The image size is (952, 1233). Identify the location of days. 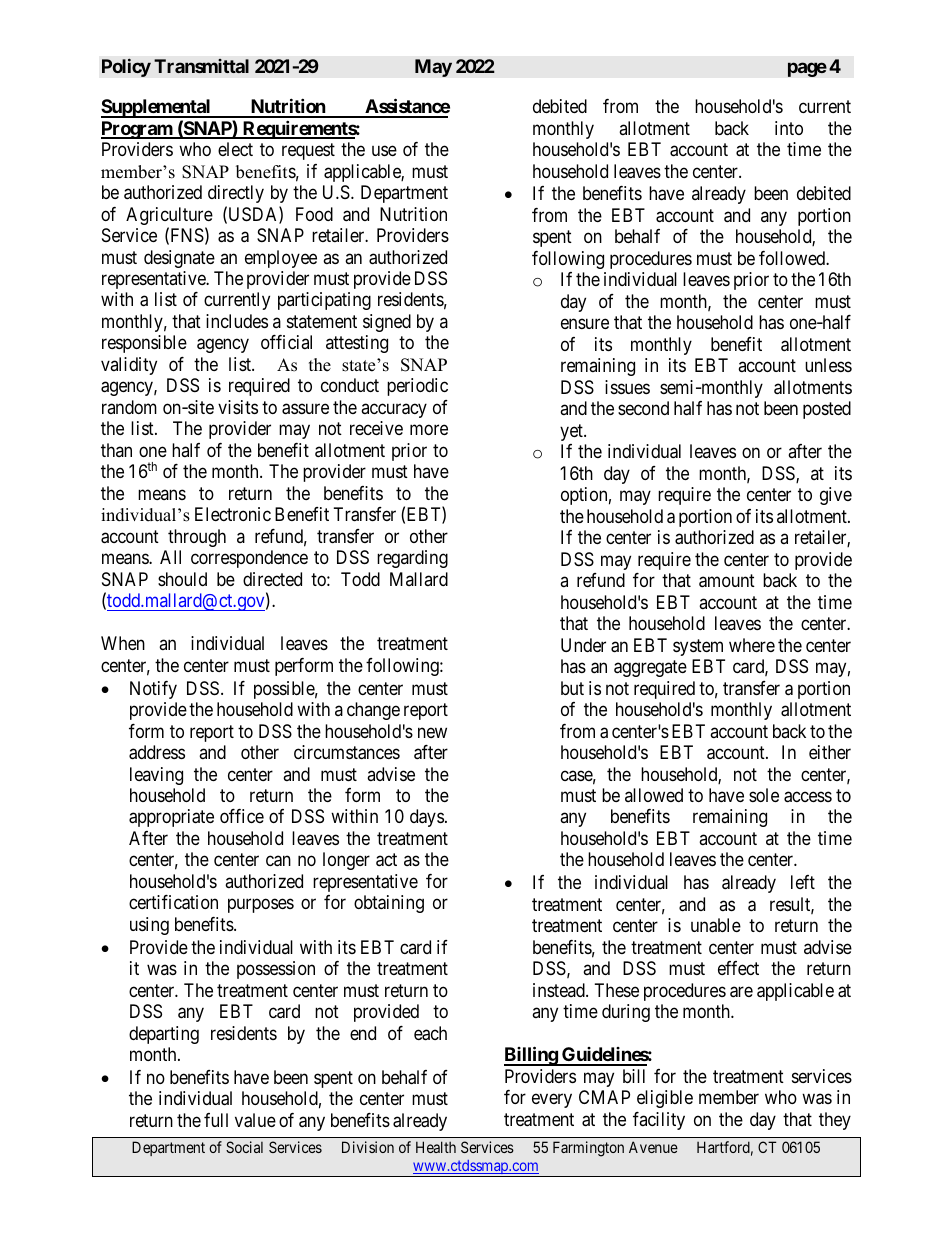
(427, 818).
